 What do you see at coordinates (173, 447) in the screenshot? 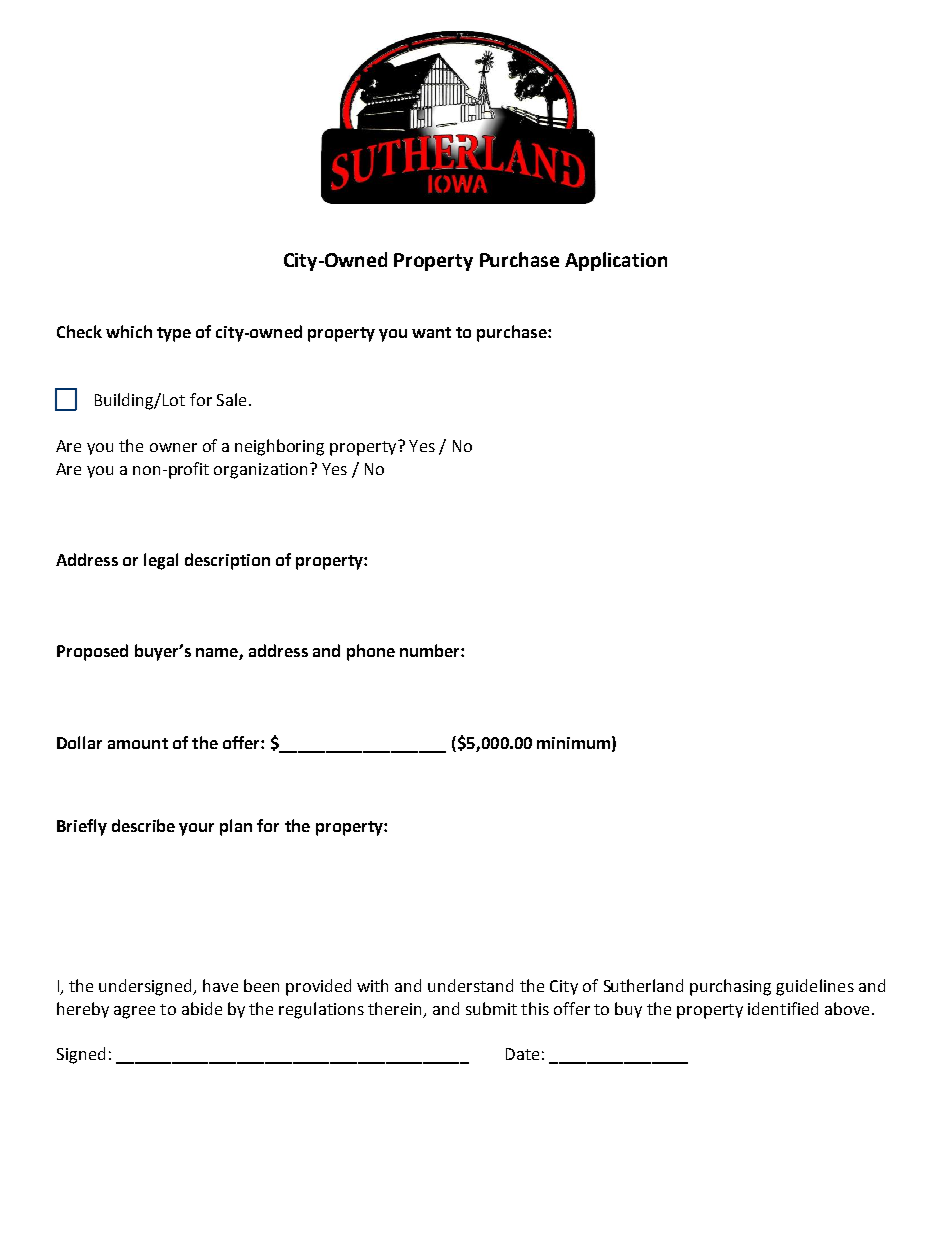
I see `owner` at bounding box center [173, 447].
